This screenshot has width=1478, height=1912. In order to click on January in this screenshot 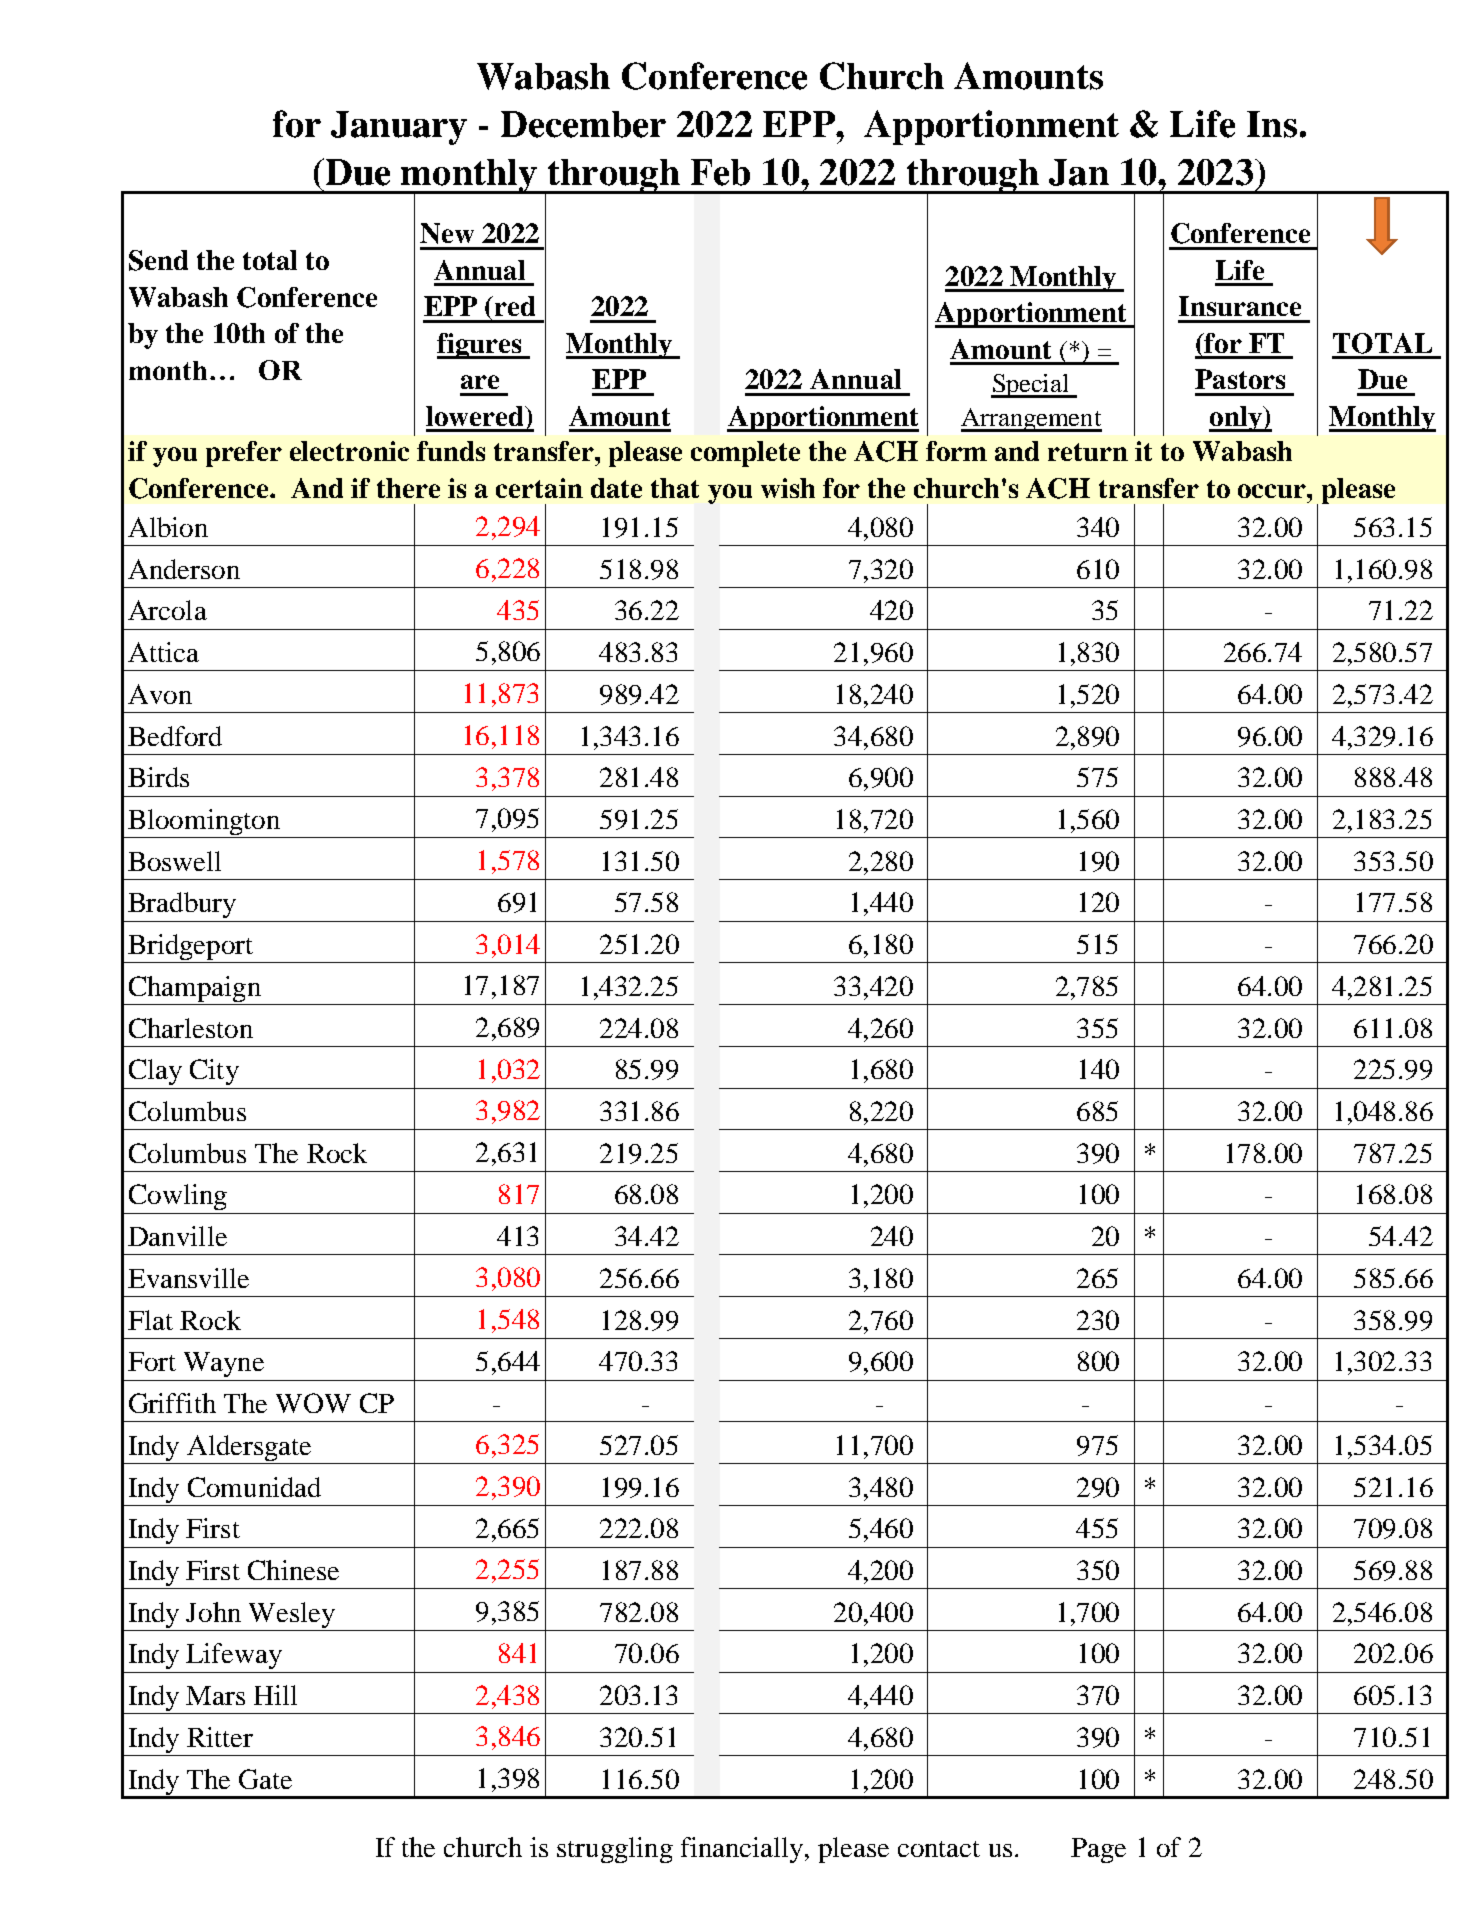, I will do `click(399, 128)`.
